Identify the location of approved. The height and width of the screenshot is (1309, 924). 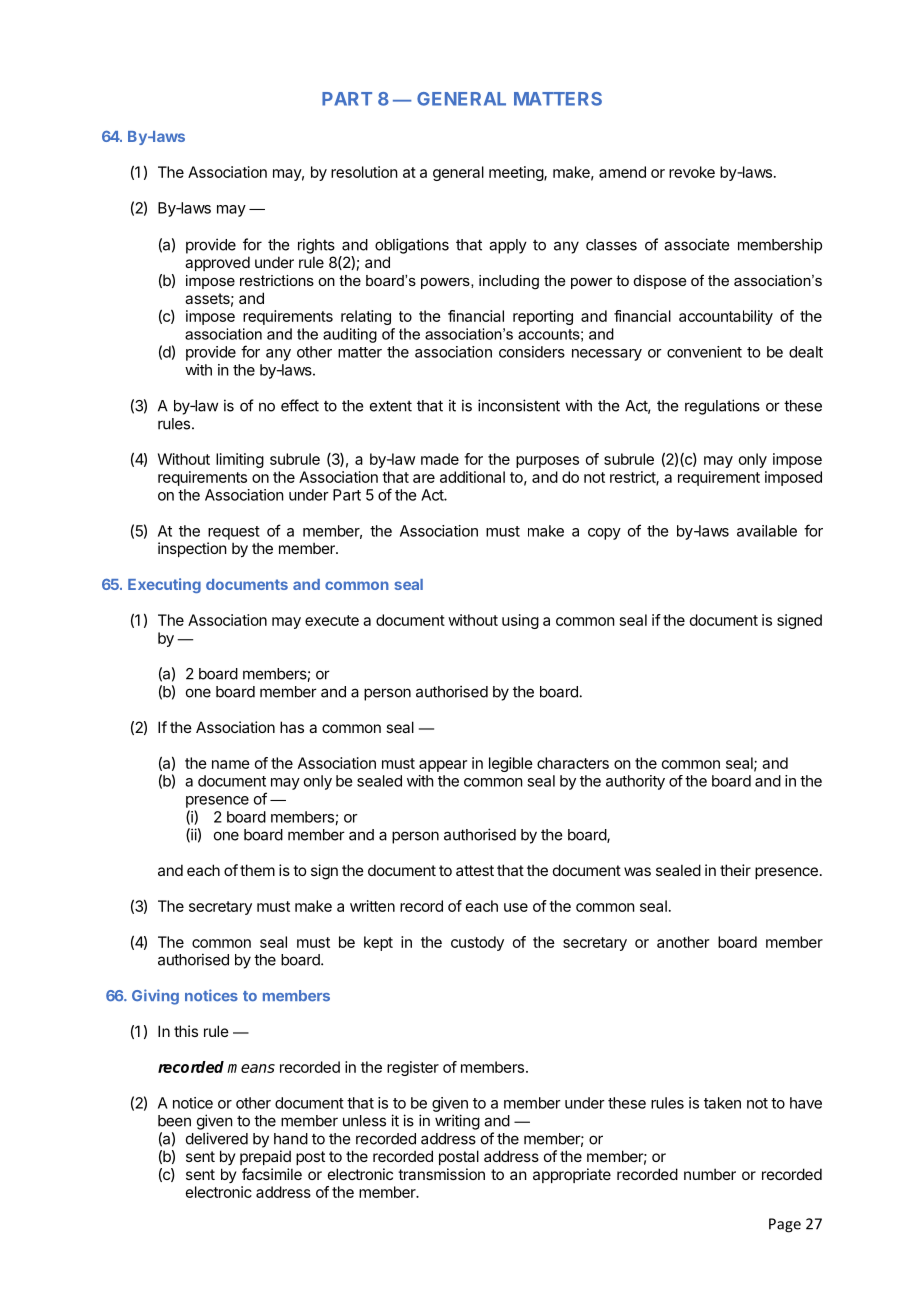
(217, 263).
